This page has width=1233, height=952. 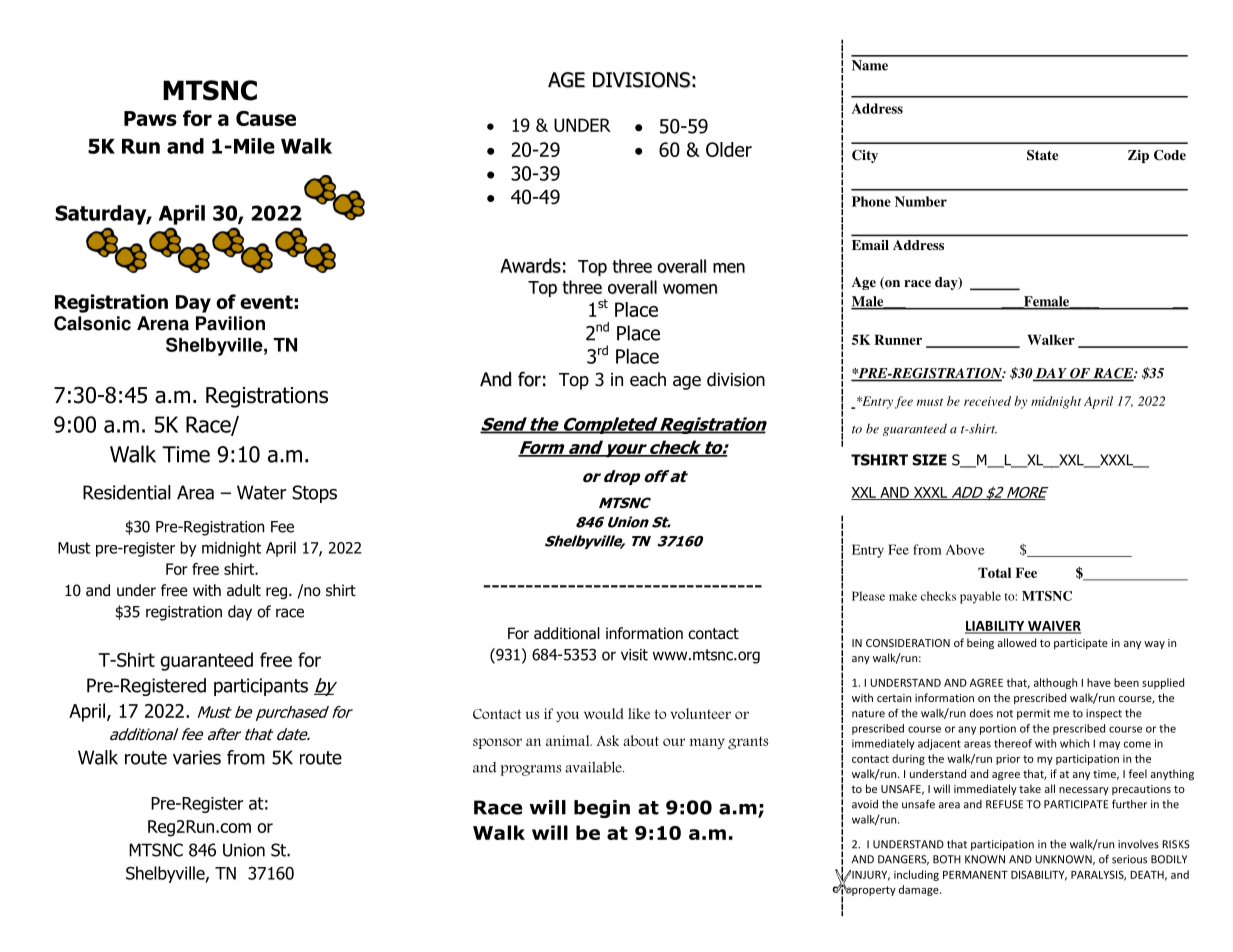 I want to click on received, so click(x=987, y=401).
